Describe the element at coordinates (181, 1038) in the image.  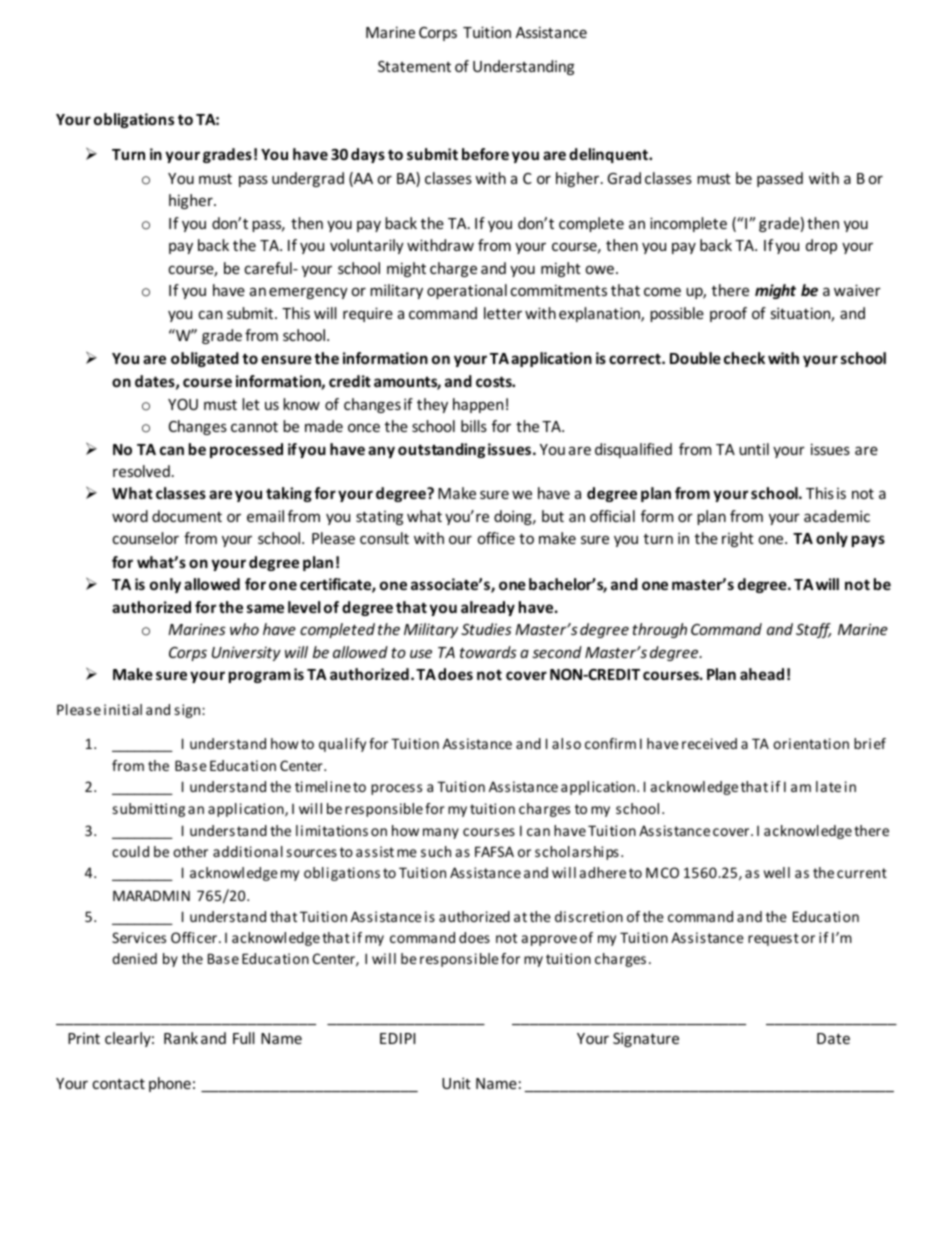
I see `Rank` at that location.
